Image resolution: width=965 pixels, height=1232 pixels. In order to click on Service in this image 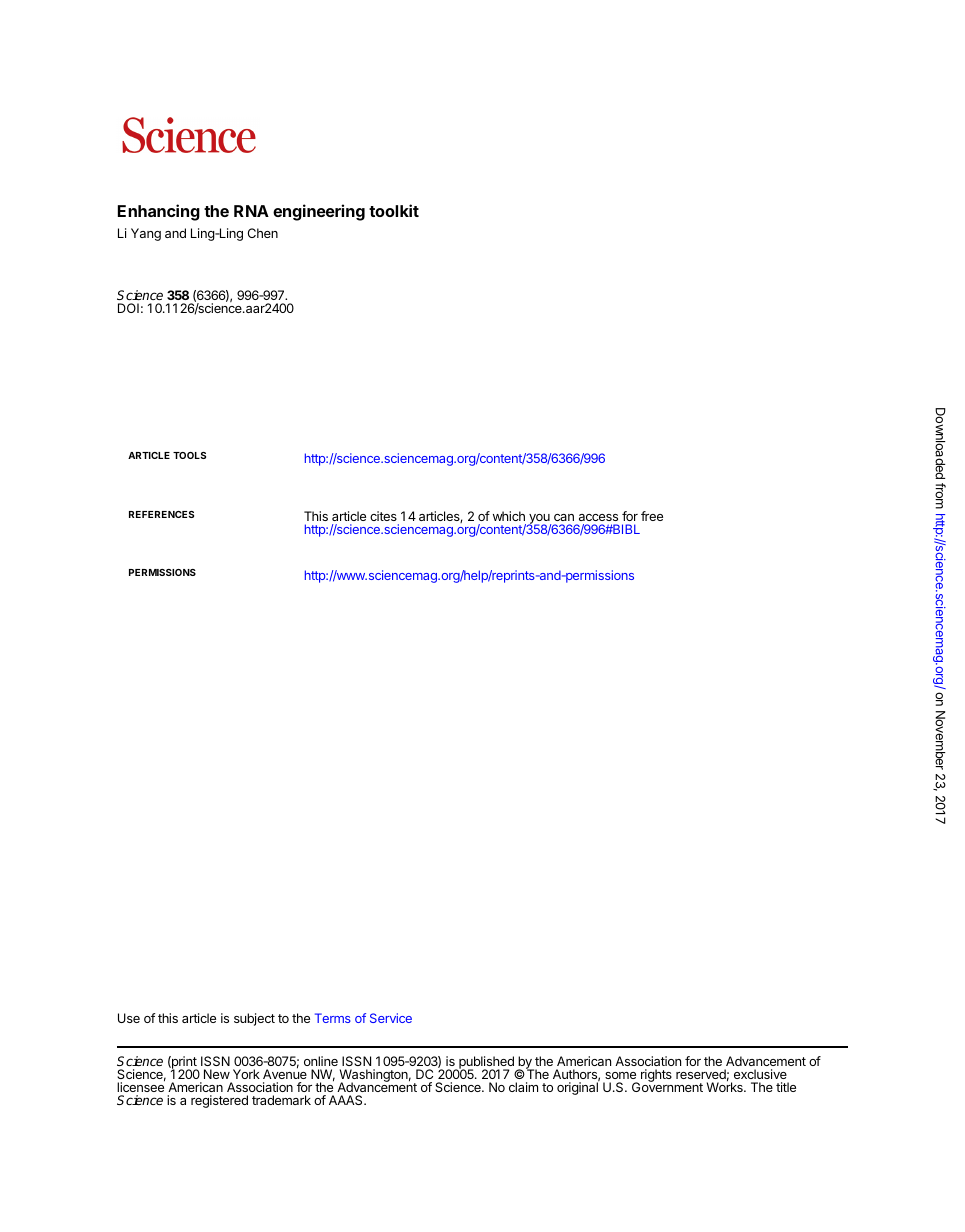, I will do `click(391, 1018)`.
